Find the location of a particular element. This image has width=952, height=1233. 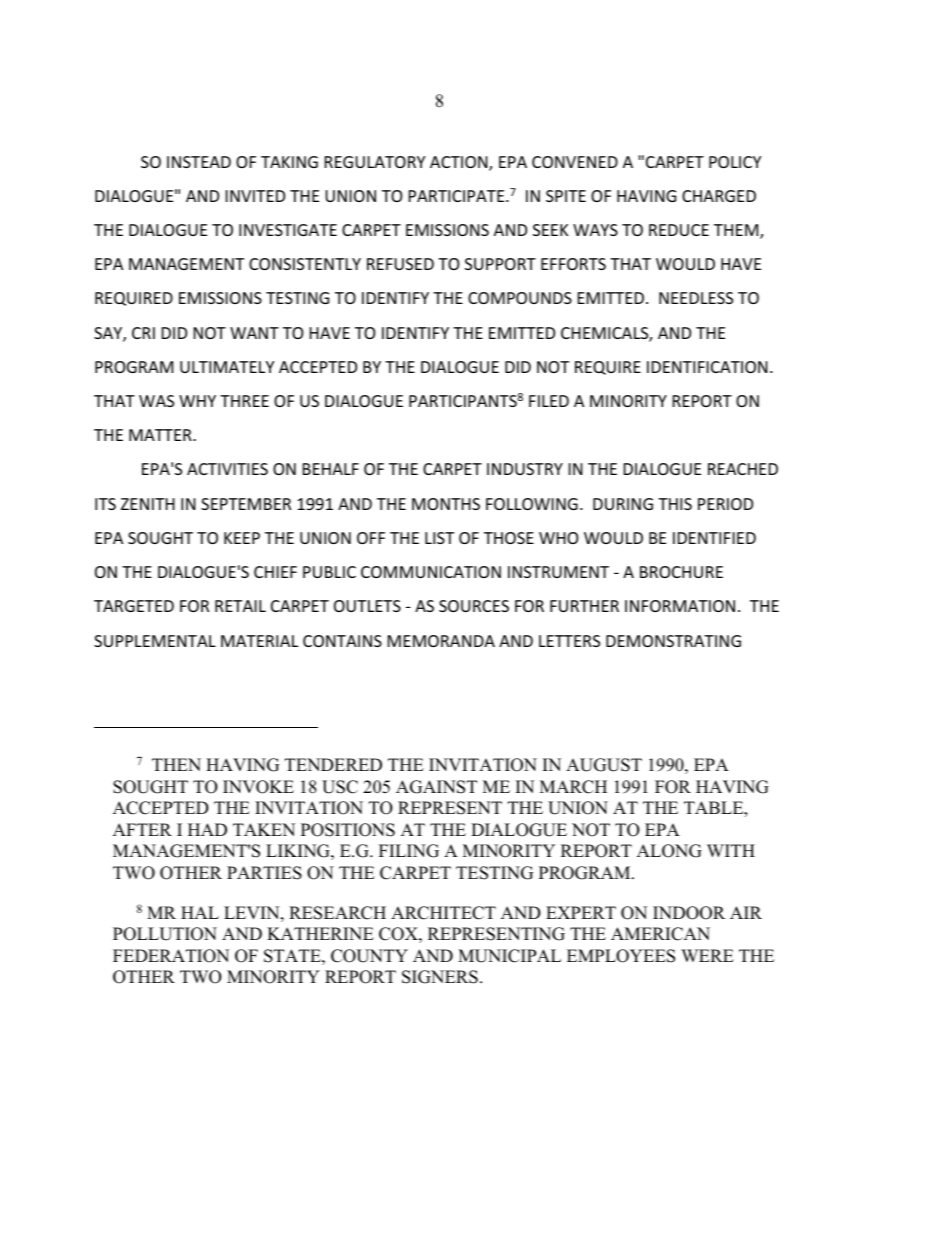

FEDERATION is located at coordinates (171, 956).
